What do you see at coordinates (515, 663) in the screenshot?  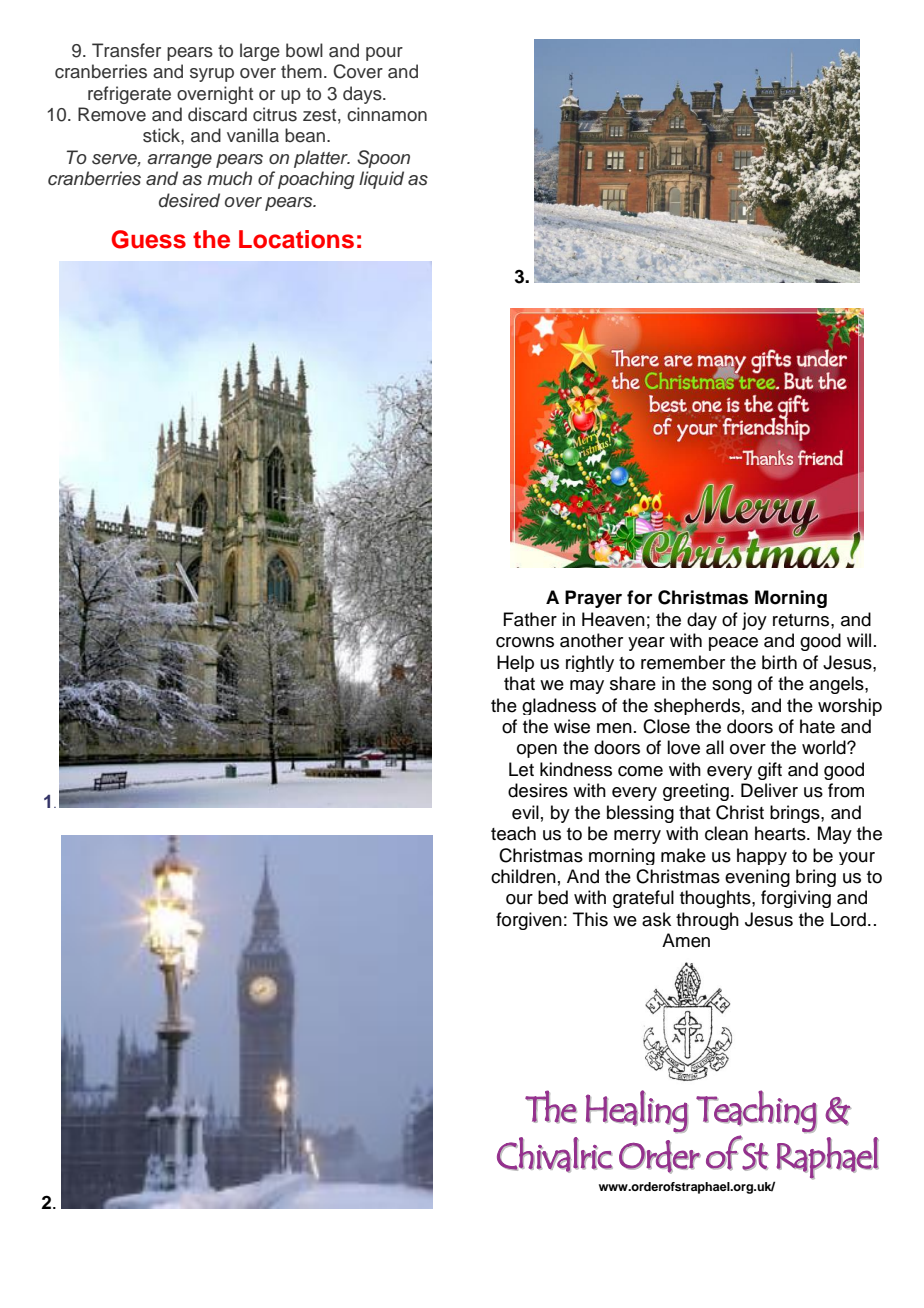 I see `Help` at bounding box center [515, 663].
